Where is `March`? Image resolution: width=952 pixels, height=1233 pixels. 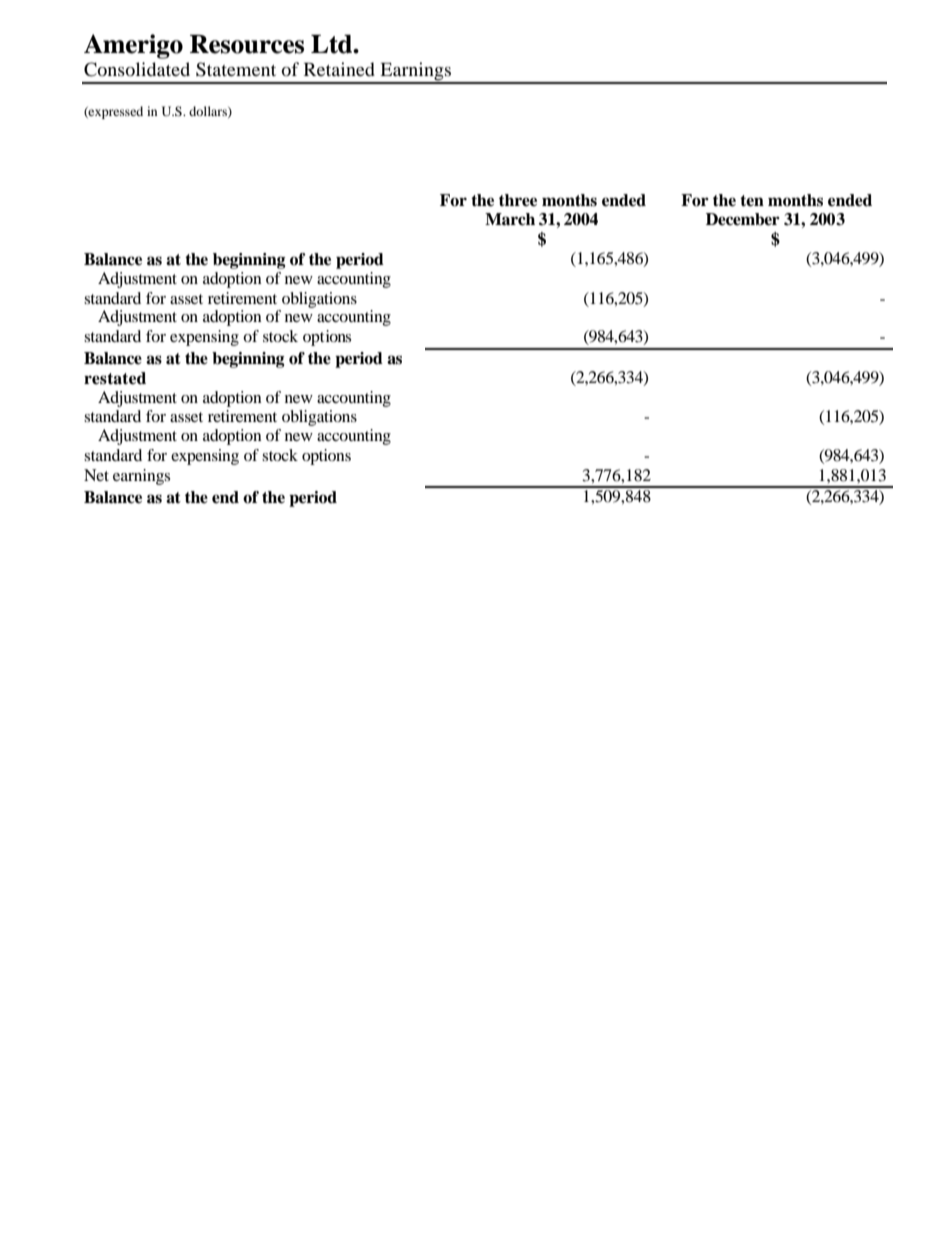 March is located at coordinates (510, 219).
